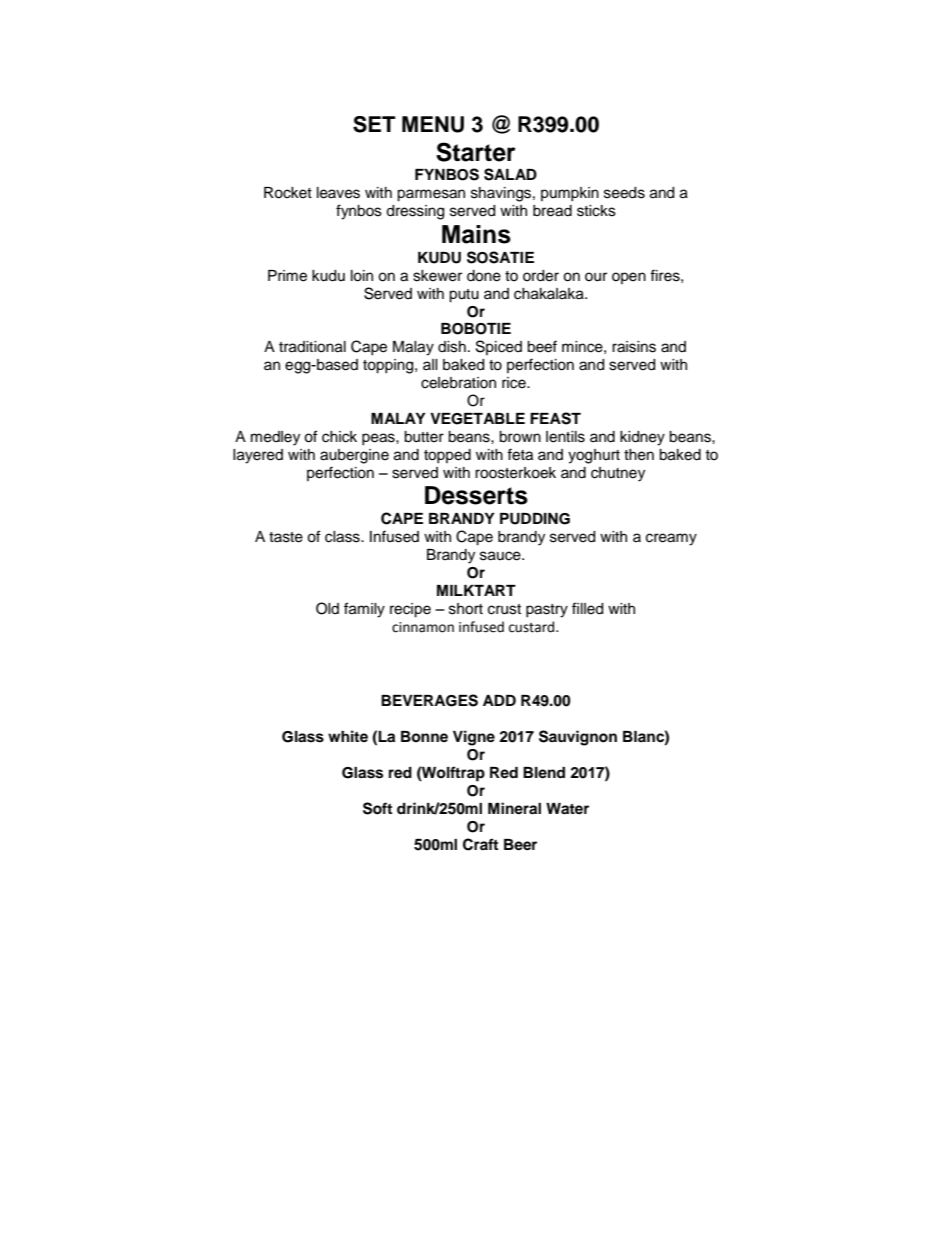 The height and width of the page is (1233, 952). Describe the element at coordinates (458, 383) in the page. I see `celebration` at that location.
